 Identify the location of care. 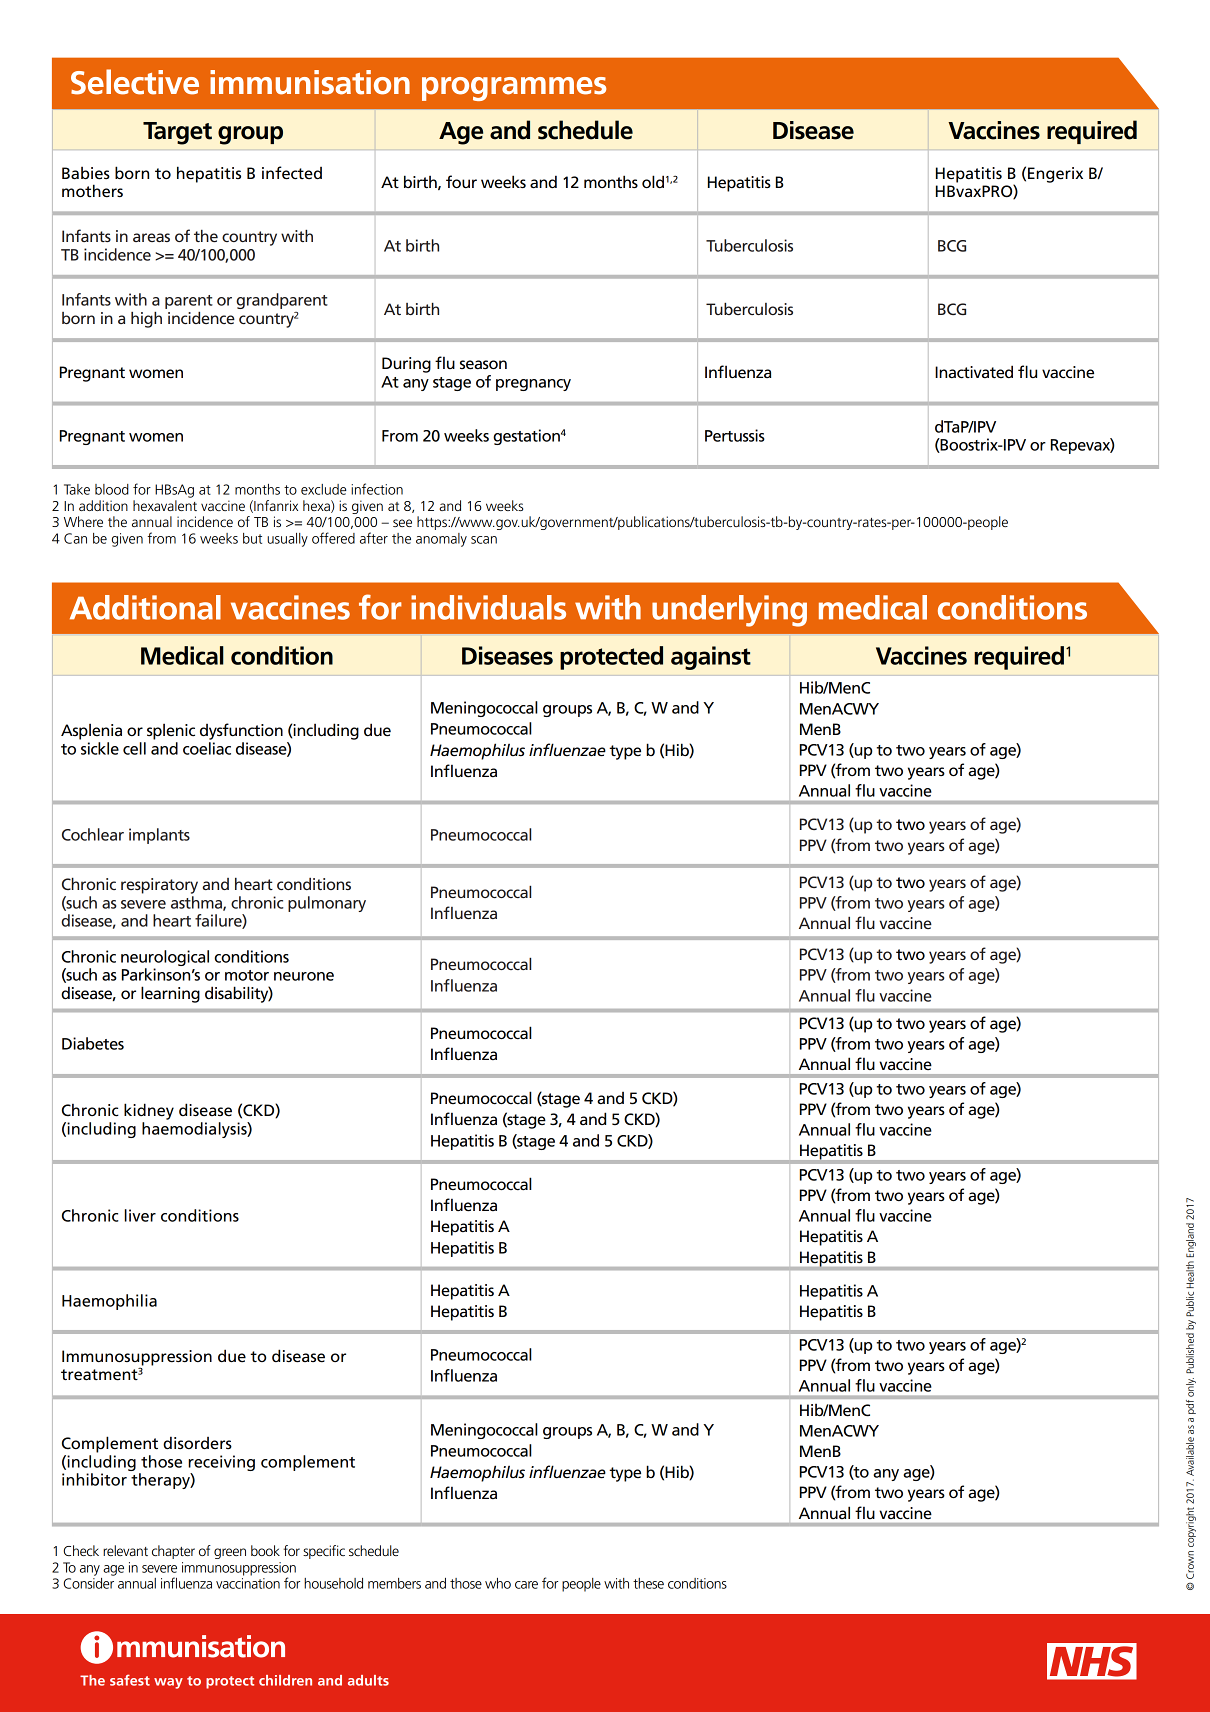
(526, 1585).
